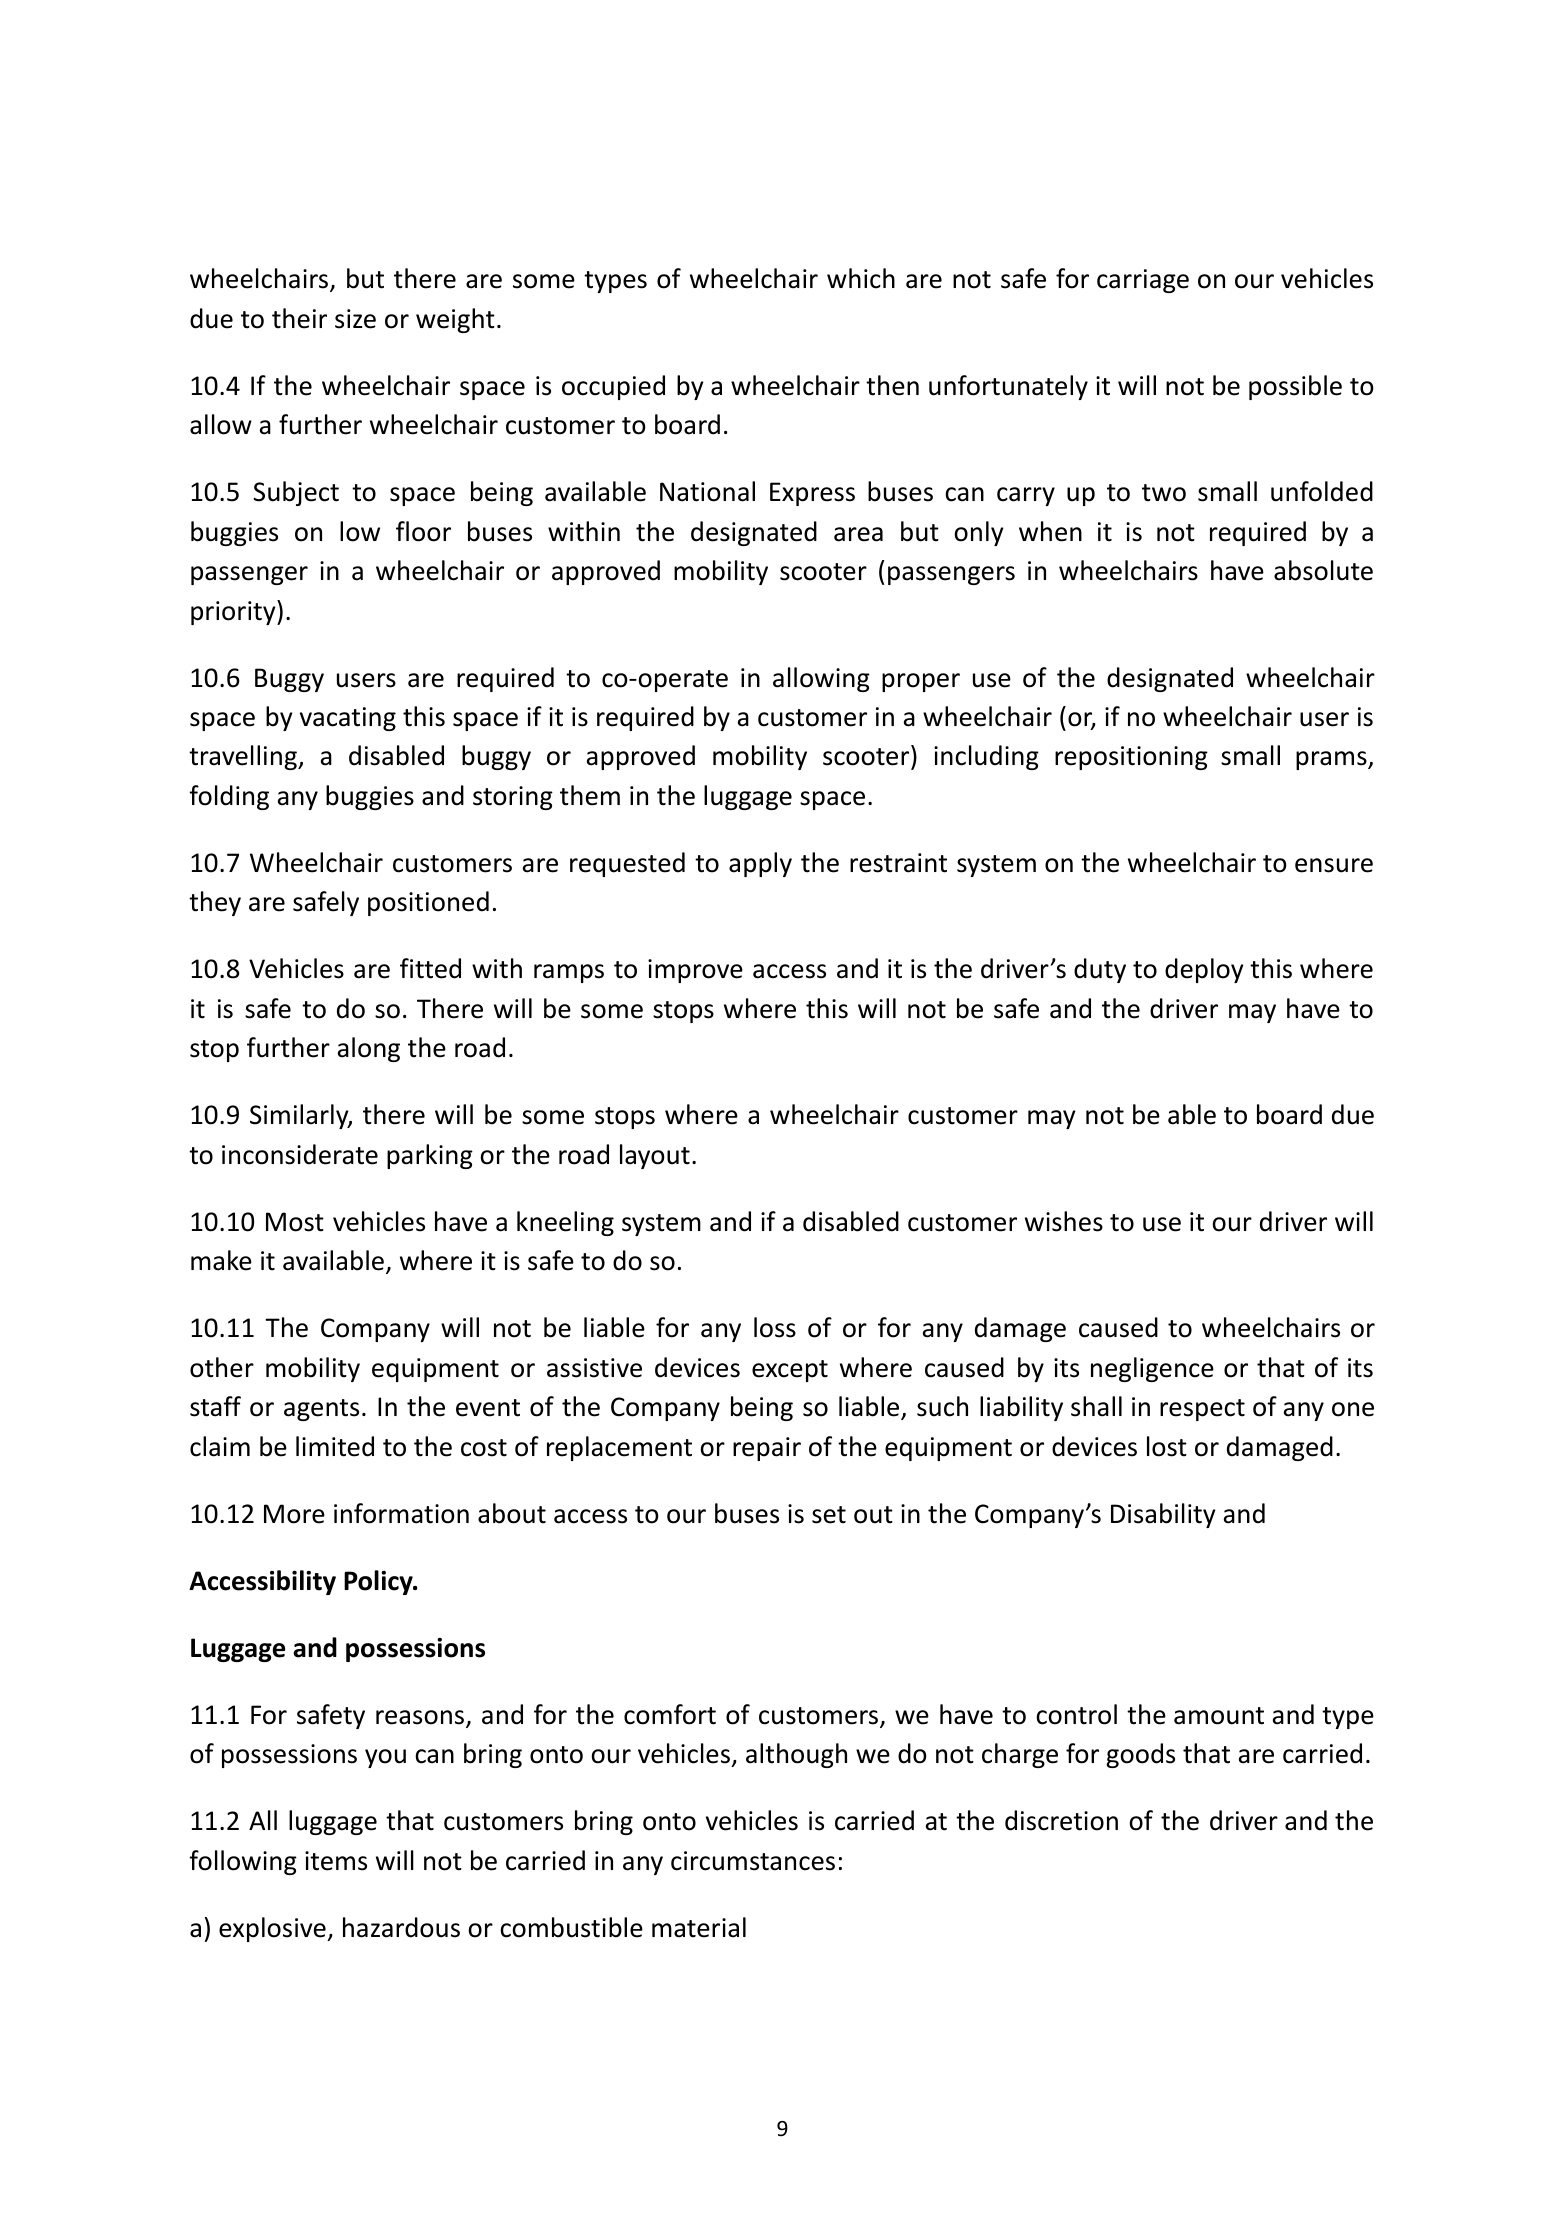 The height and width of the screenshot is (2214, 1567). I want to click on along, so click(369, 1049).
